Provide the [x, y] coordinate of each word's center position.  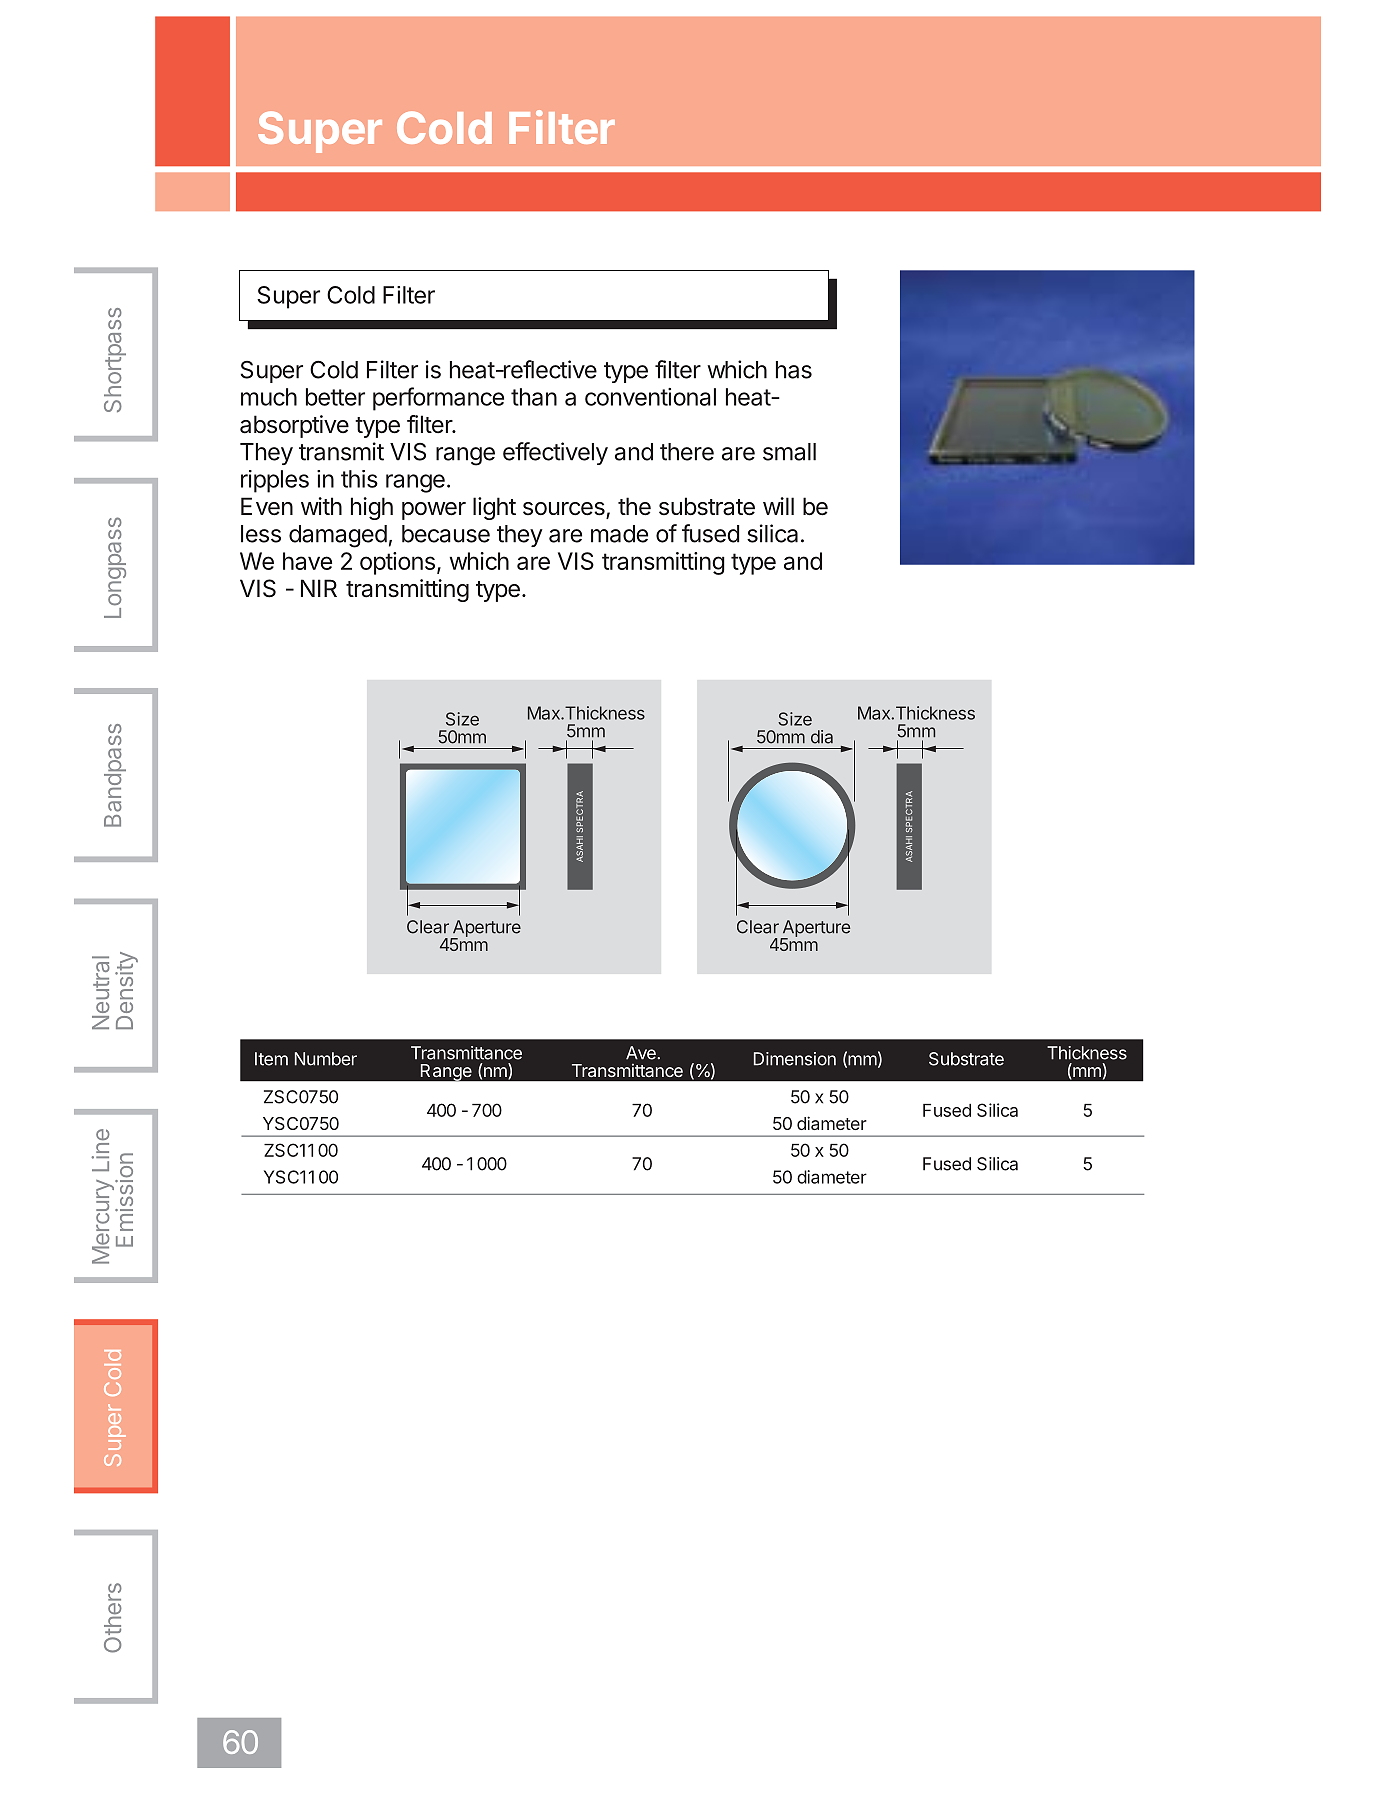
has [794, 370]
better [335, 397]
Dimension [795, 1059]
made [619, 534]
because [446, 534]
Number [326, 1059]
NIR [319, 588]
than [534, 397]
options [397, 563]
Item [271, 1059]
